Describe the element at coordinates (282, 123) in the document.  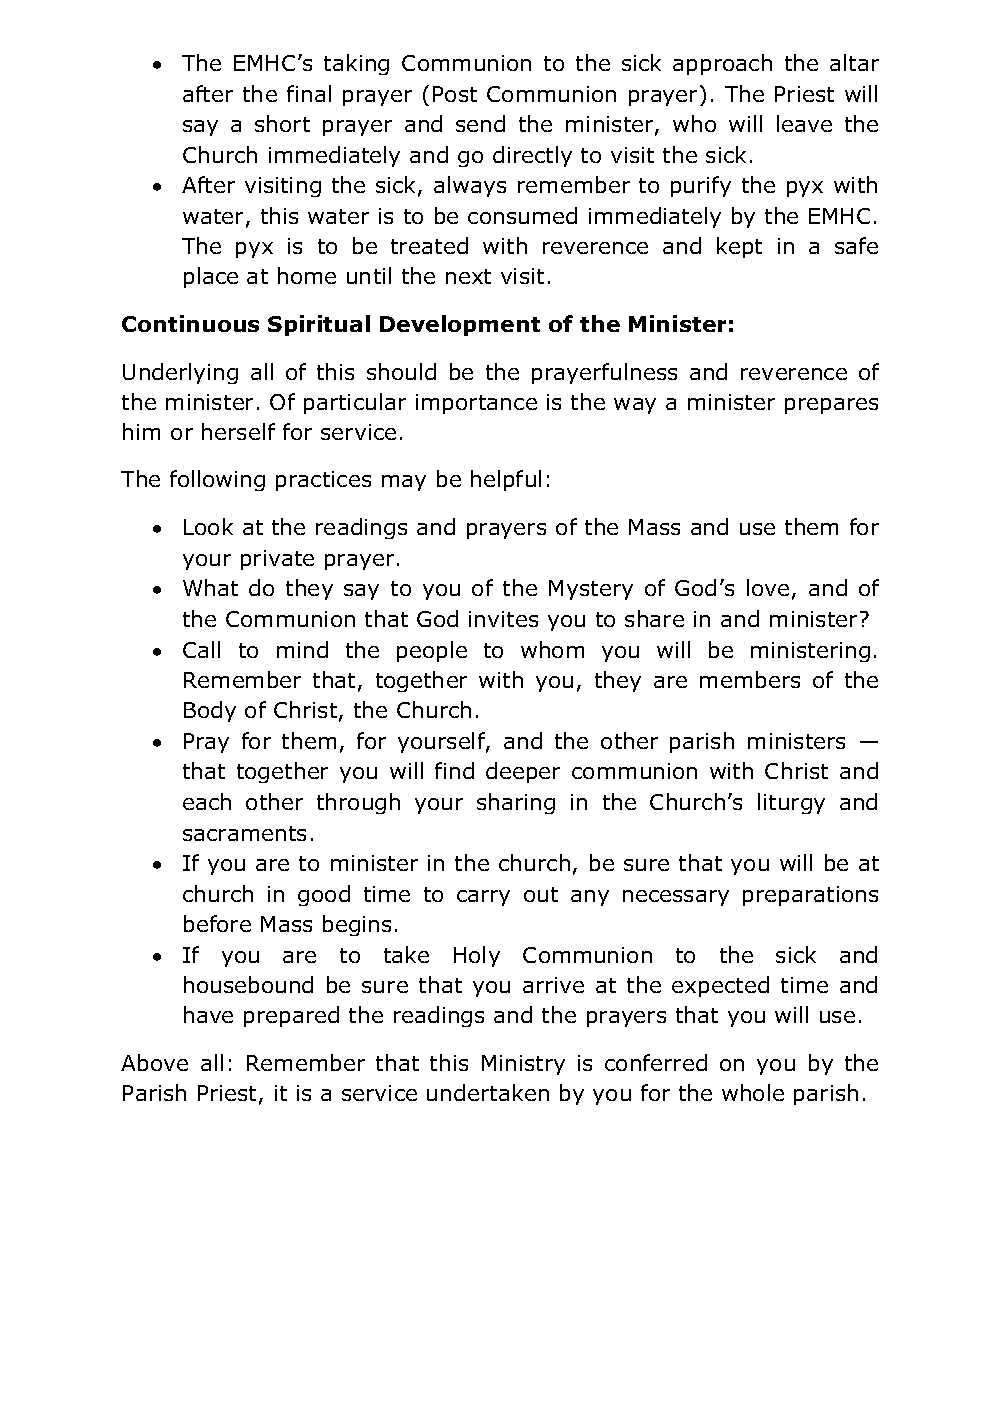
I see `short` at that location.
